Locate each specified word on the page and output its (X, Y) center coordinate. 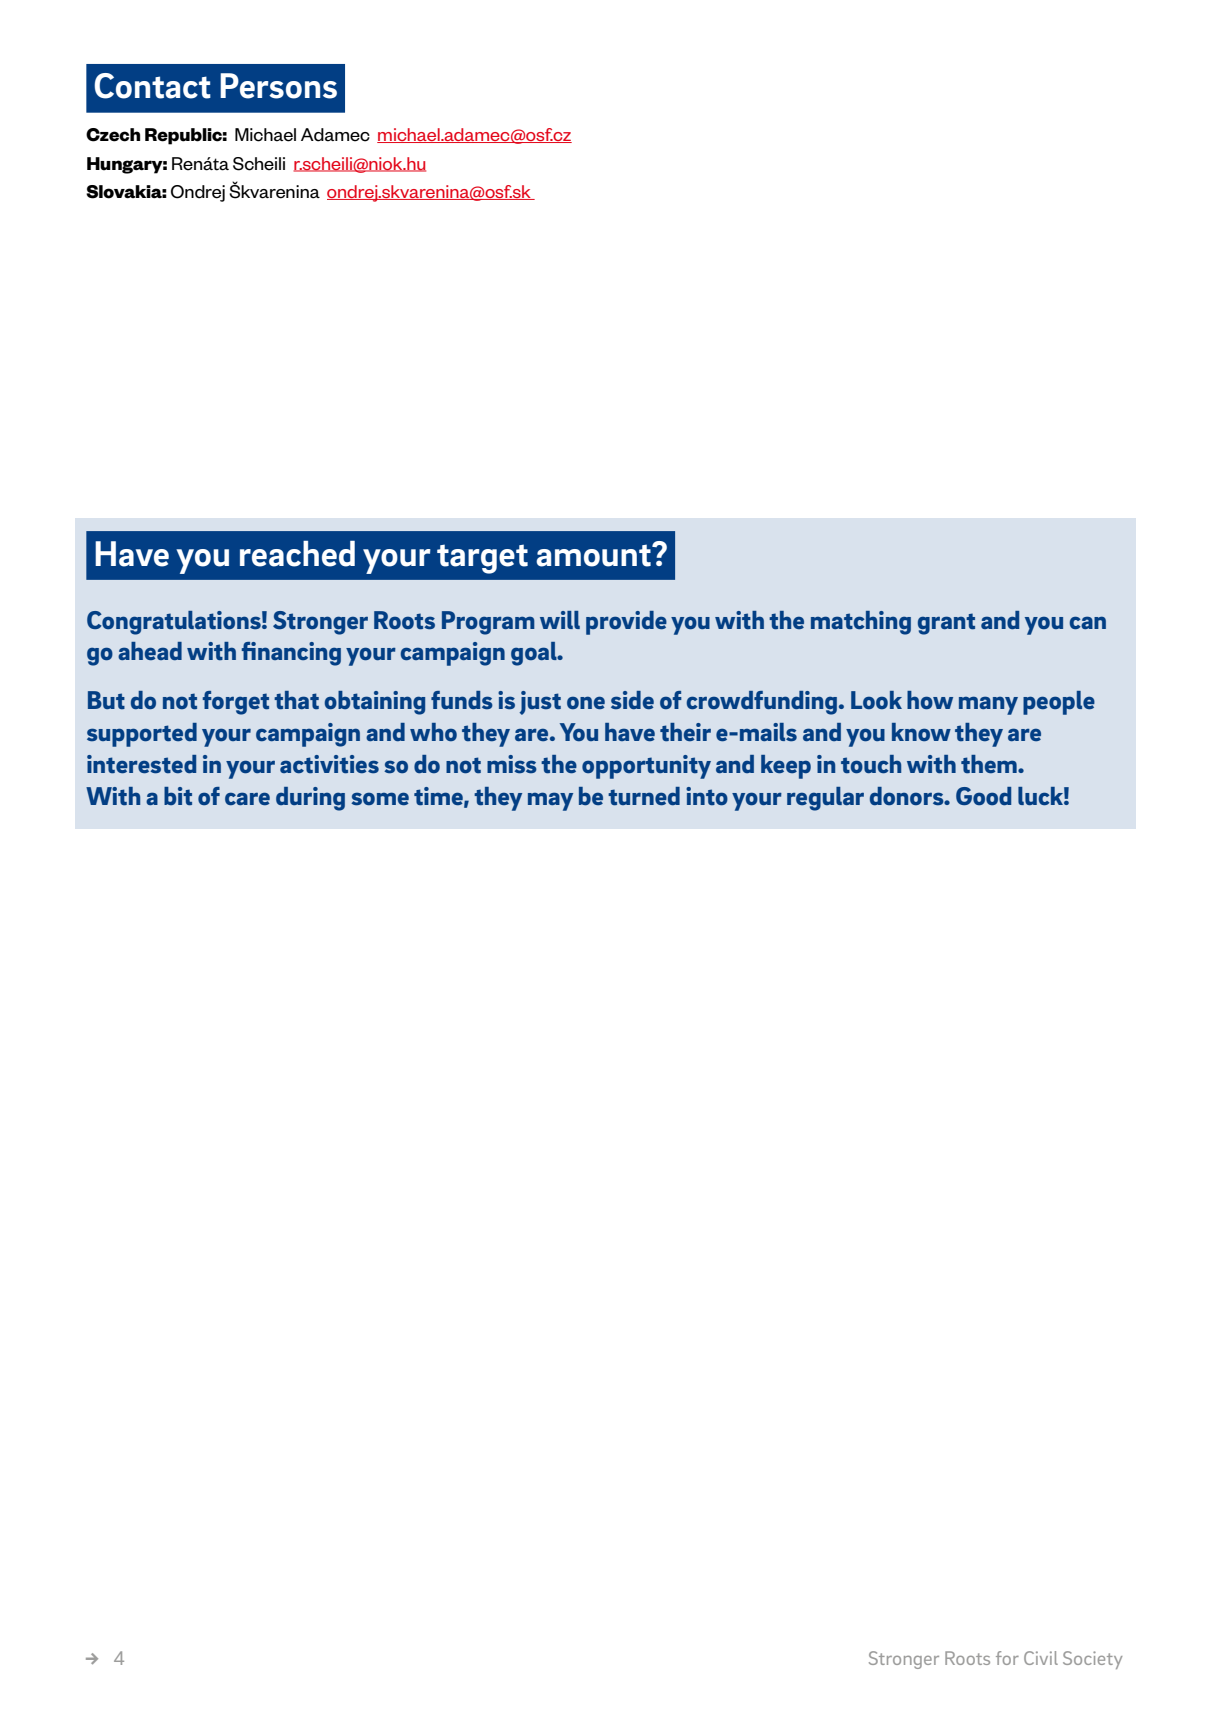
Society (1092, 1660)
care (247, 798)
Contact (152, 86)
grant (946, 624)
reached (297, 554)
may (550, 801)
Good (983, 796)
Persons (278, 86)
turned (644, 796)
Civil (1041, 1658)
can (1088, 622)
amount (594, 555)
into (707, 796)
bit (178, 796)
